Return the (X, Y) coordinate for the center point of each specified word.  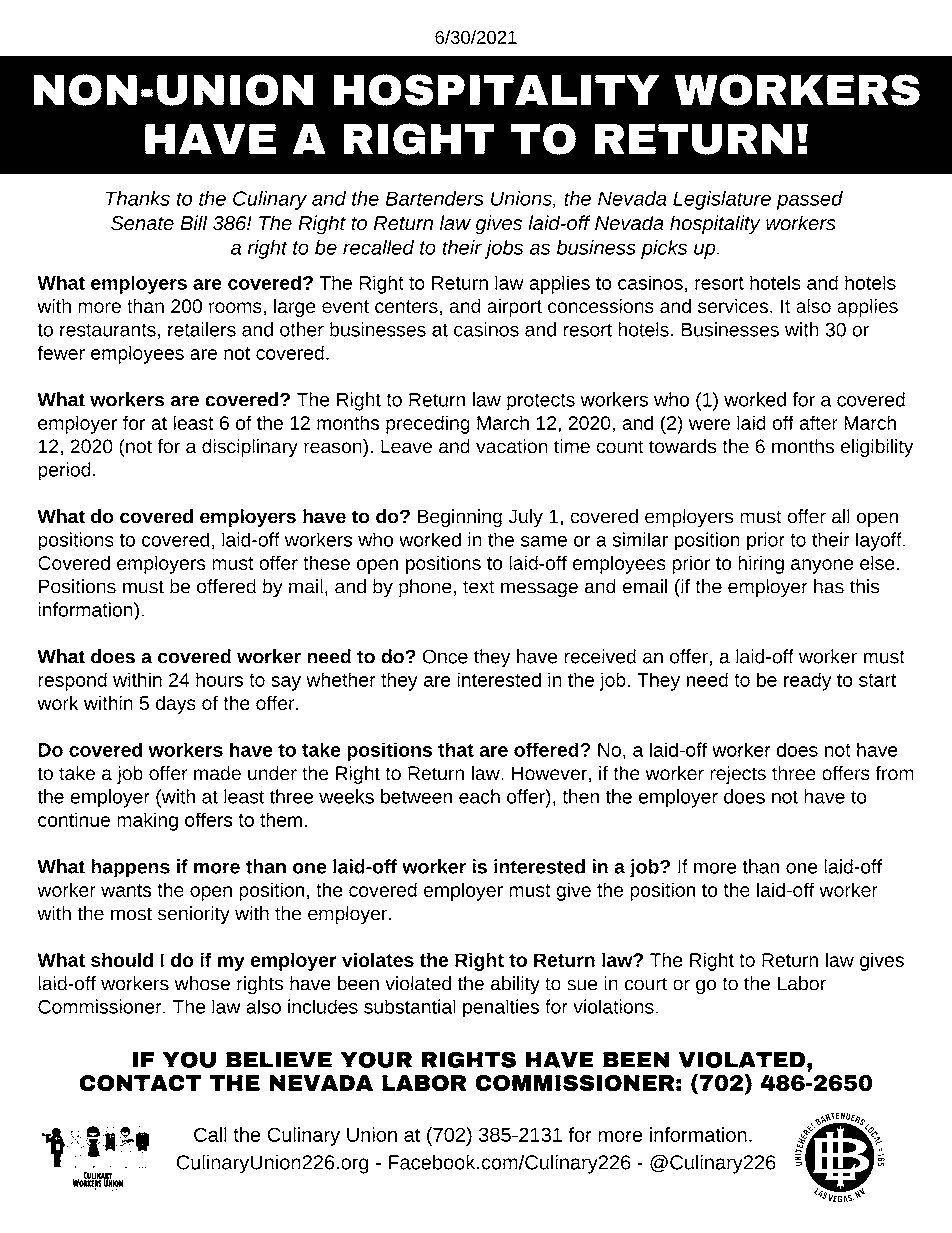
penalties (501, 1008)
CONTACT (140, 1083)
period (64, 471)
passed (810, 200)
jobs (503, 249)
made (217, 773)
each (479, 796)
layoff (880, 541)
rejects (738, 775)
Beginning (460, 518)
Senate (142, 223)
